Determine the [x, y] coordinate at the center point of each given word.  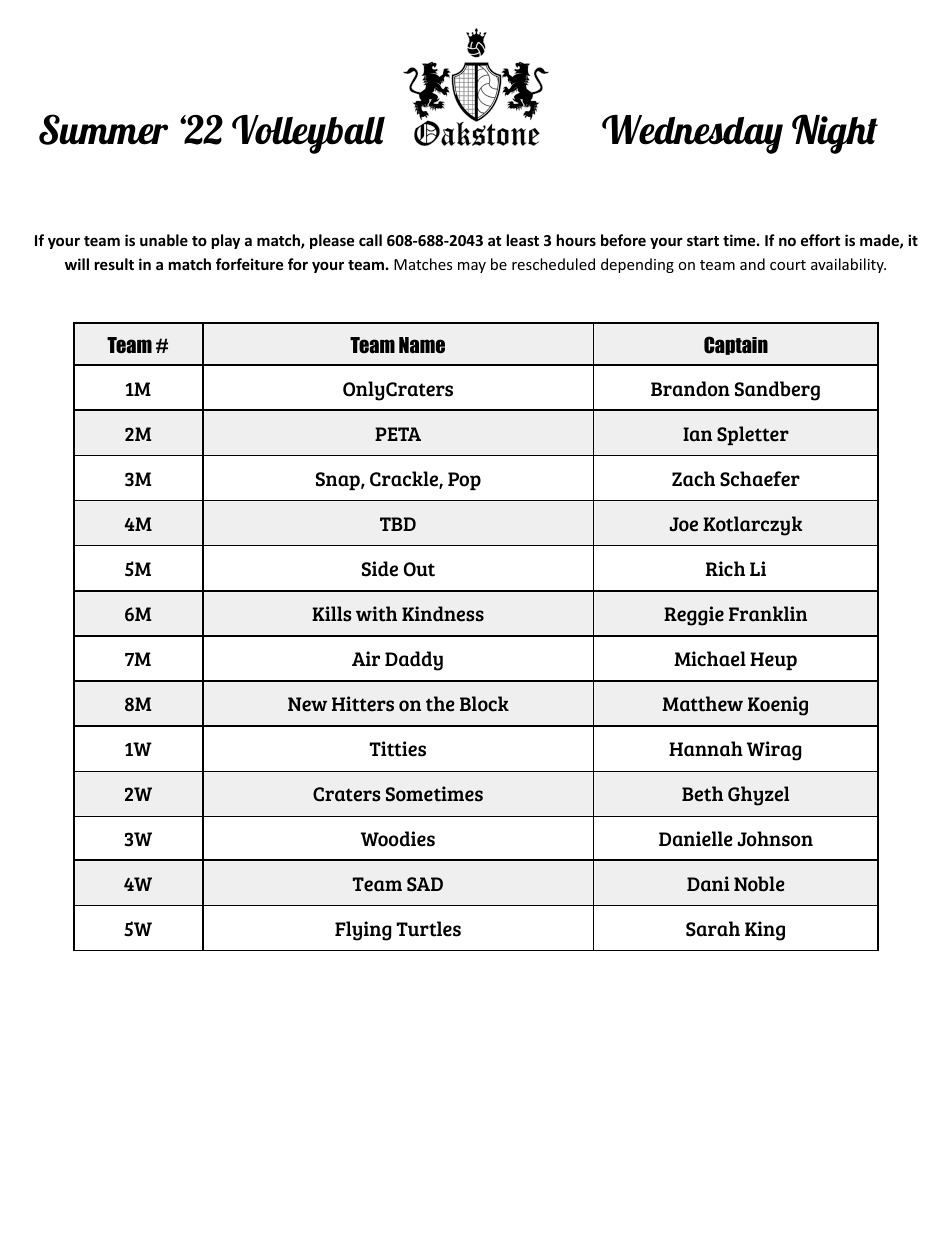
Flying [363, 931]
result [114, 264]
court [788, 265]
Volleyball [308, 134]
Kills [332, 614]
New [307, 704]
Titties [397, 749]
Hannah [706, 749]
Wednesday [692, 134]
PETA [398, 434]
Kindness [443, 614]
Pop [464, 481]
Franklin [768, 614]
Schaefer [760, 479]
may [472, 267]
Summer [103, 129]
